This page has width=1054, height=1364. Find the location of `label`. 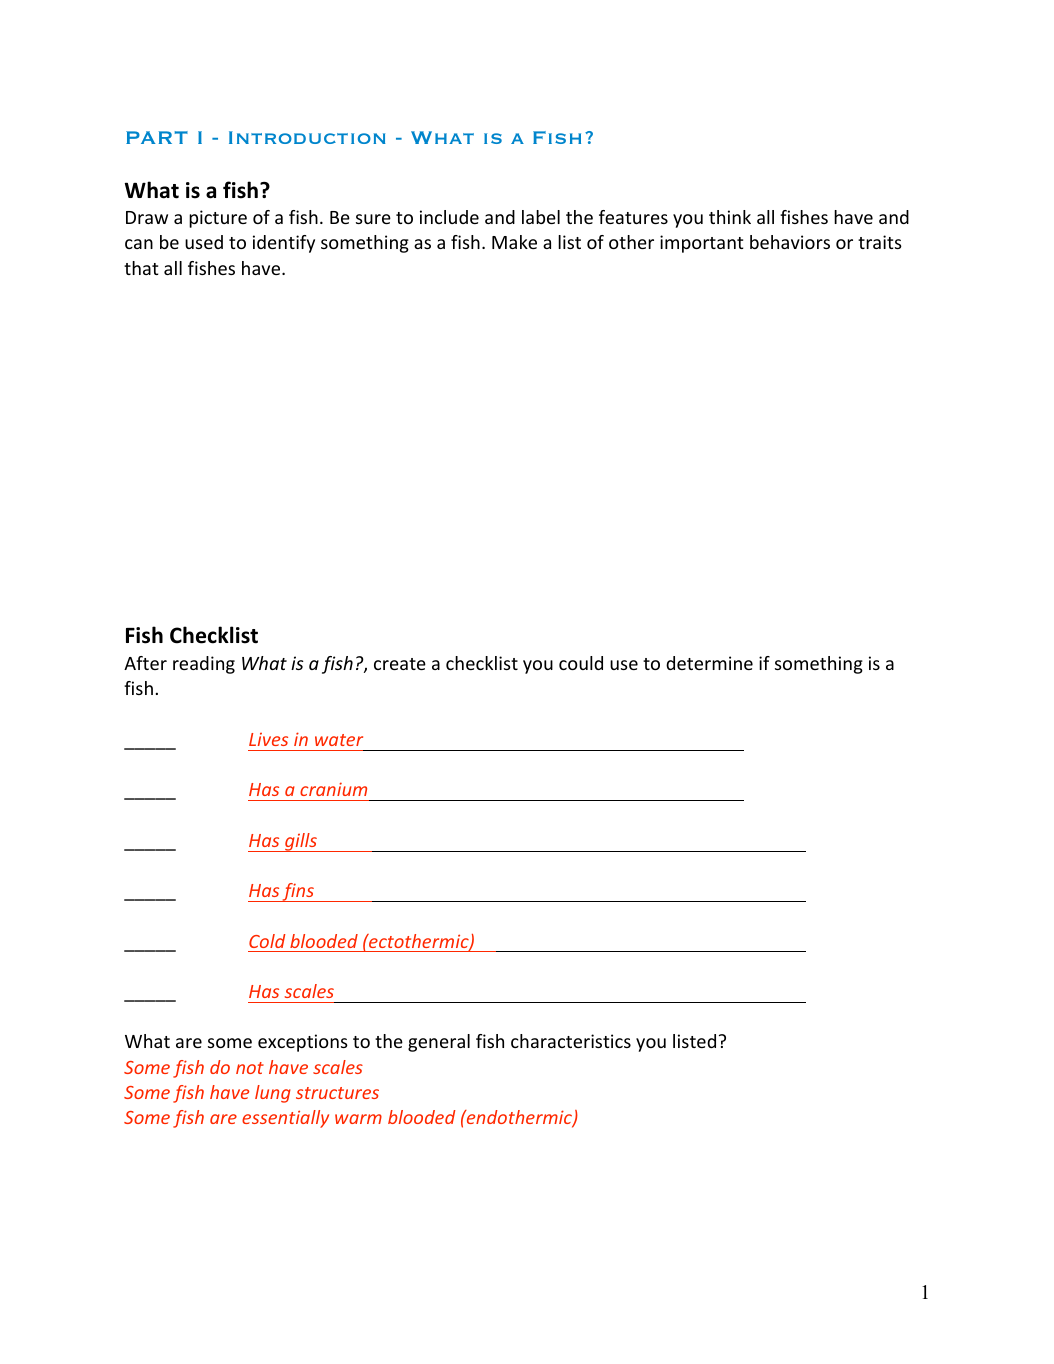

label is located at coordinates (541, 217).
